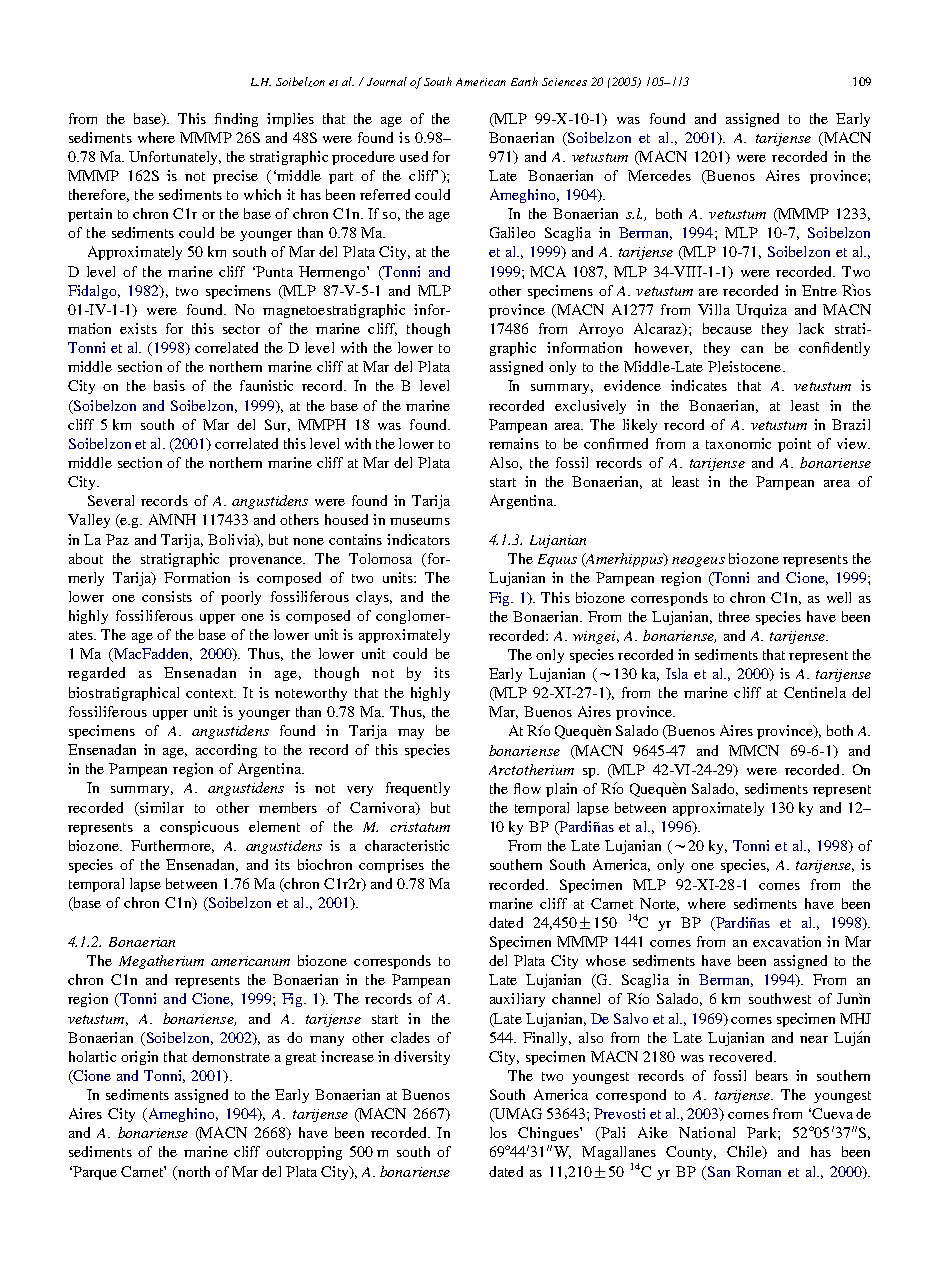 This page has height=1271, width=952. I want to click on finding, so click(236, 120).
